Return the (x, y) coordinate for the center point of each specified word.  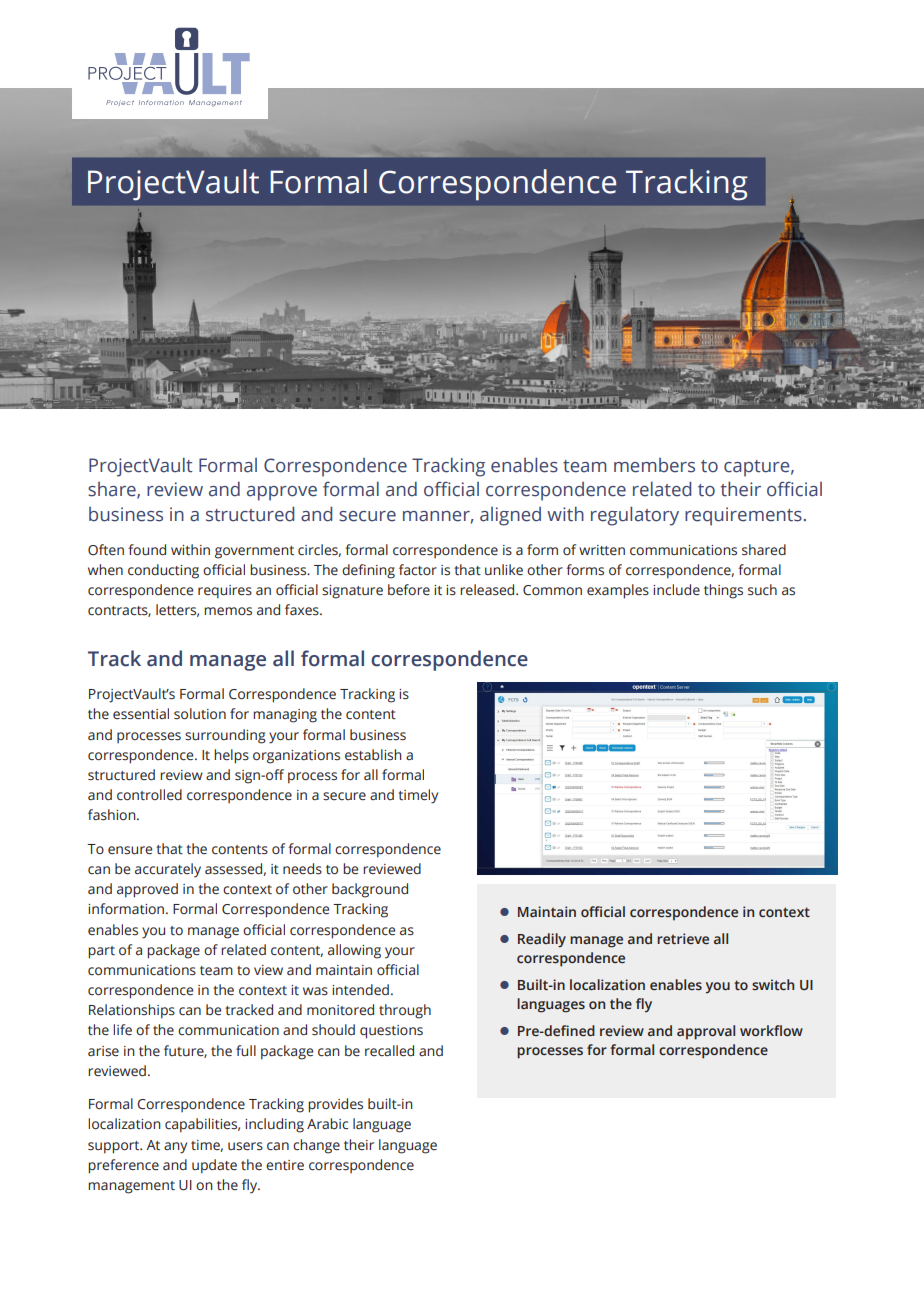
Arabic (327, 1124)
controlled (149, 795)
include (676, 590)
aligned (510, 516)
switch (773, 984)
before (409, 590)
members (654, 465)
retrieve (683, 938)
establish (373, 755)
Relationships (132, 1011)
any (175, 1148)
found (147, 550)
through (405, 1011)
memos (228, 611)
